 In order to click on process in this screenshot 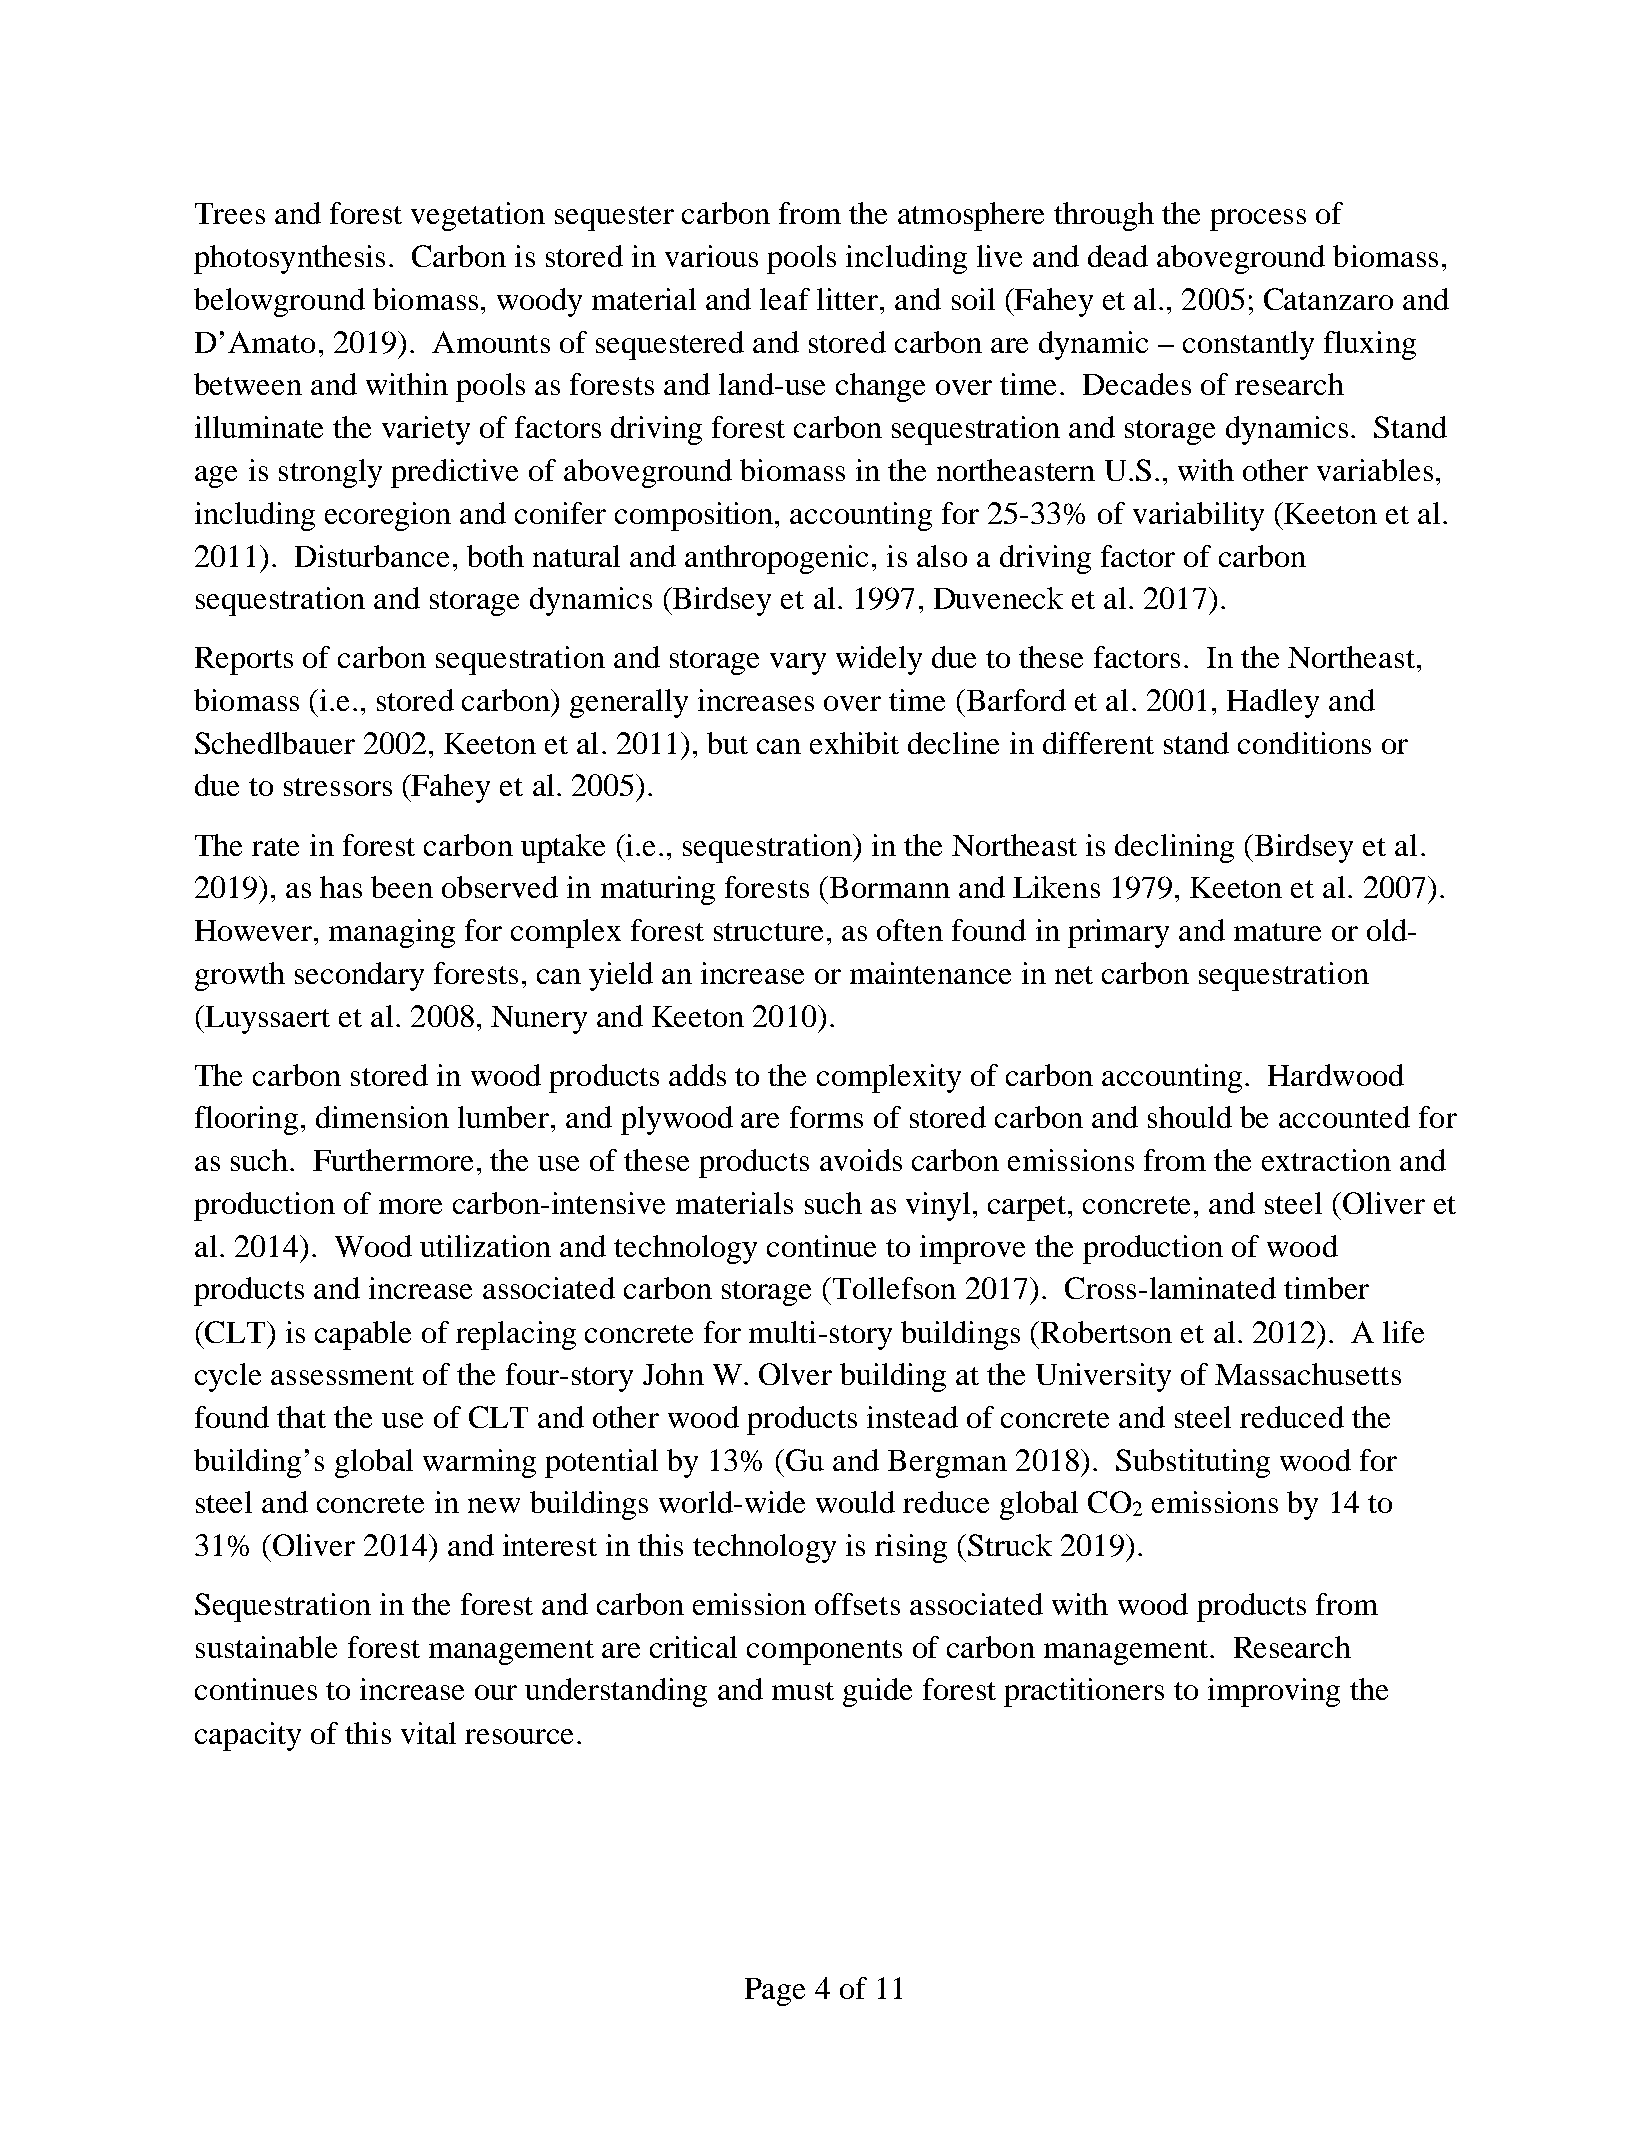, I will do `click(1258, 220)`.
